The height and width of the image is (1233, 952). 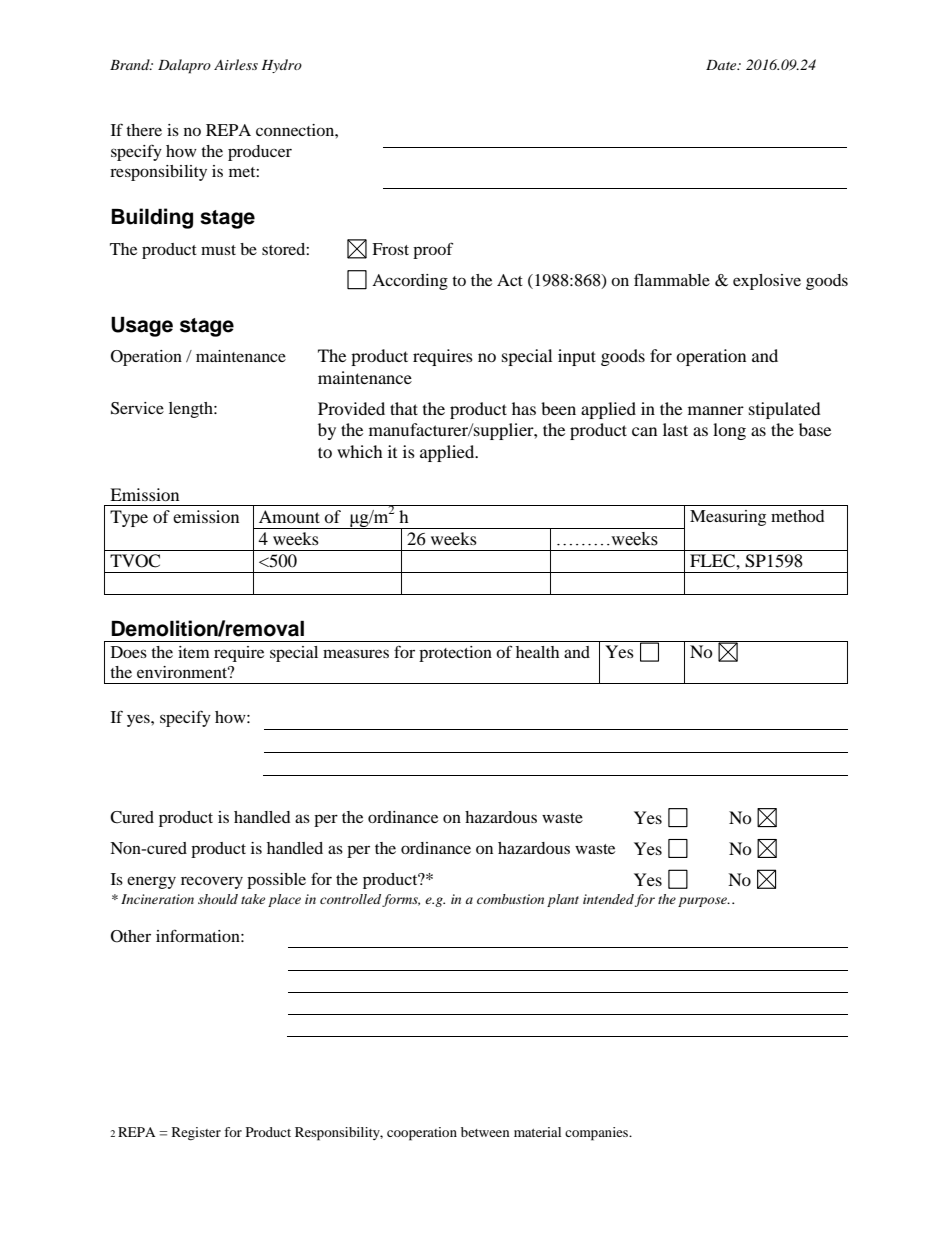 What do you see at coordinates (281, 66) in the image?
I see `Hydro` at bounding box center [281, 66].
